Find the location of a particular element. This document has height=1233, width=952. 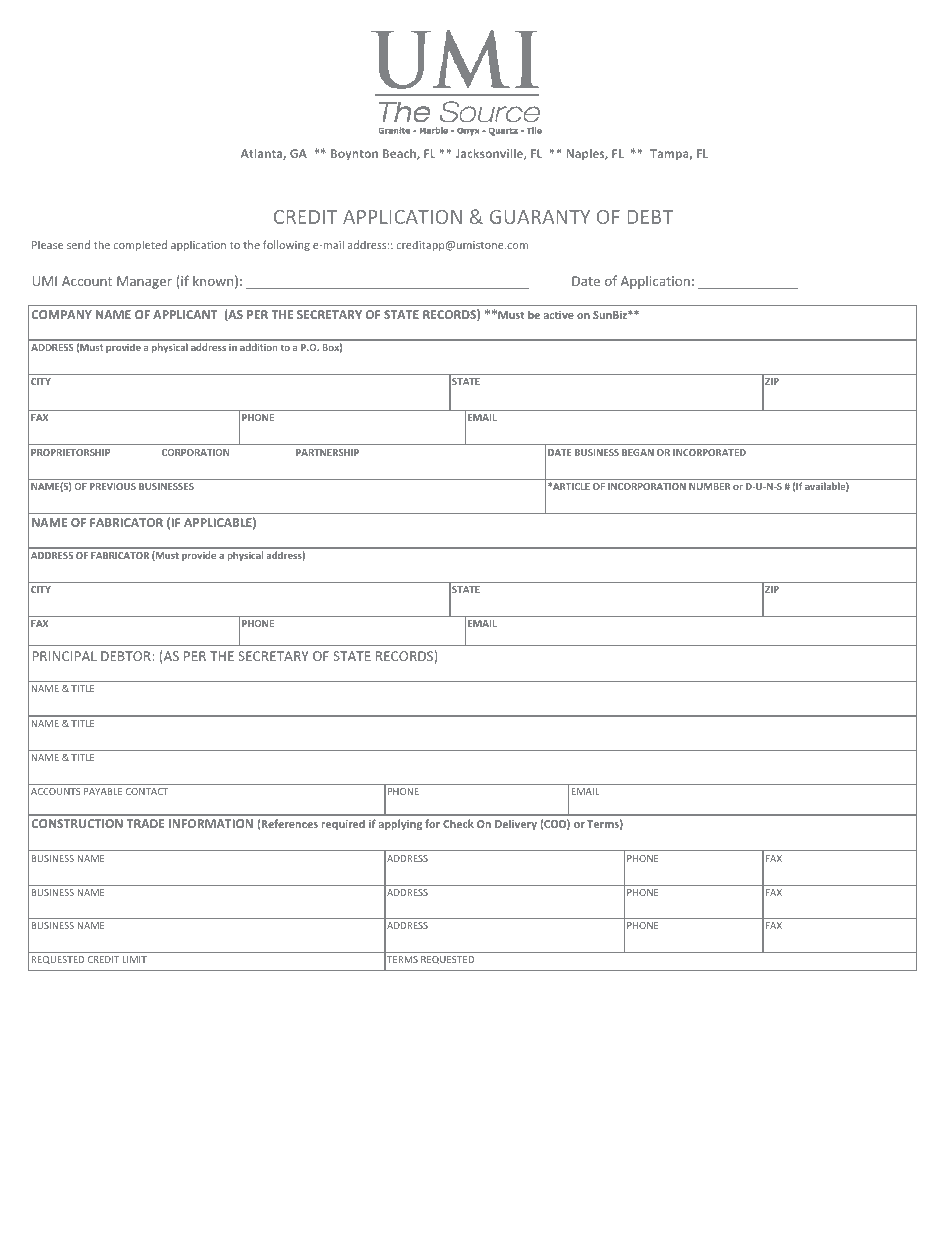

Boynton is located at coordinates (354, 155).
